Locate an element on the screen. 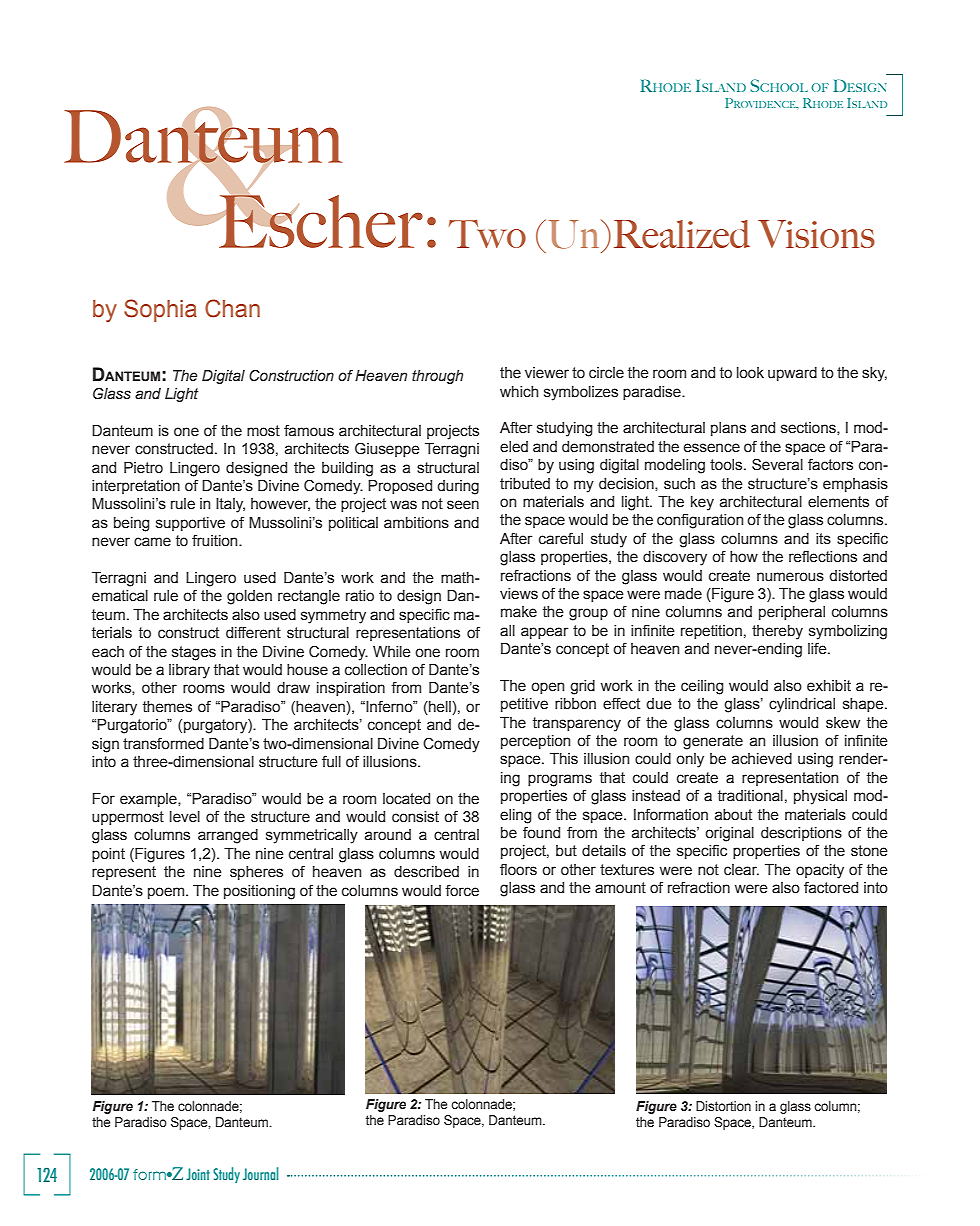 Image resolution: width=980 pixels, height=1226 pixels. fruition is located at coordinates (216, 540).
